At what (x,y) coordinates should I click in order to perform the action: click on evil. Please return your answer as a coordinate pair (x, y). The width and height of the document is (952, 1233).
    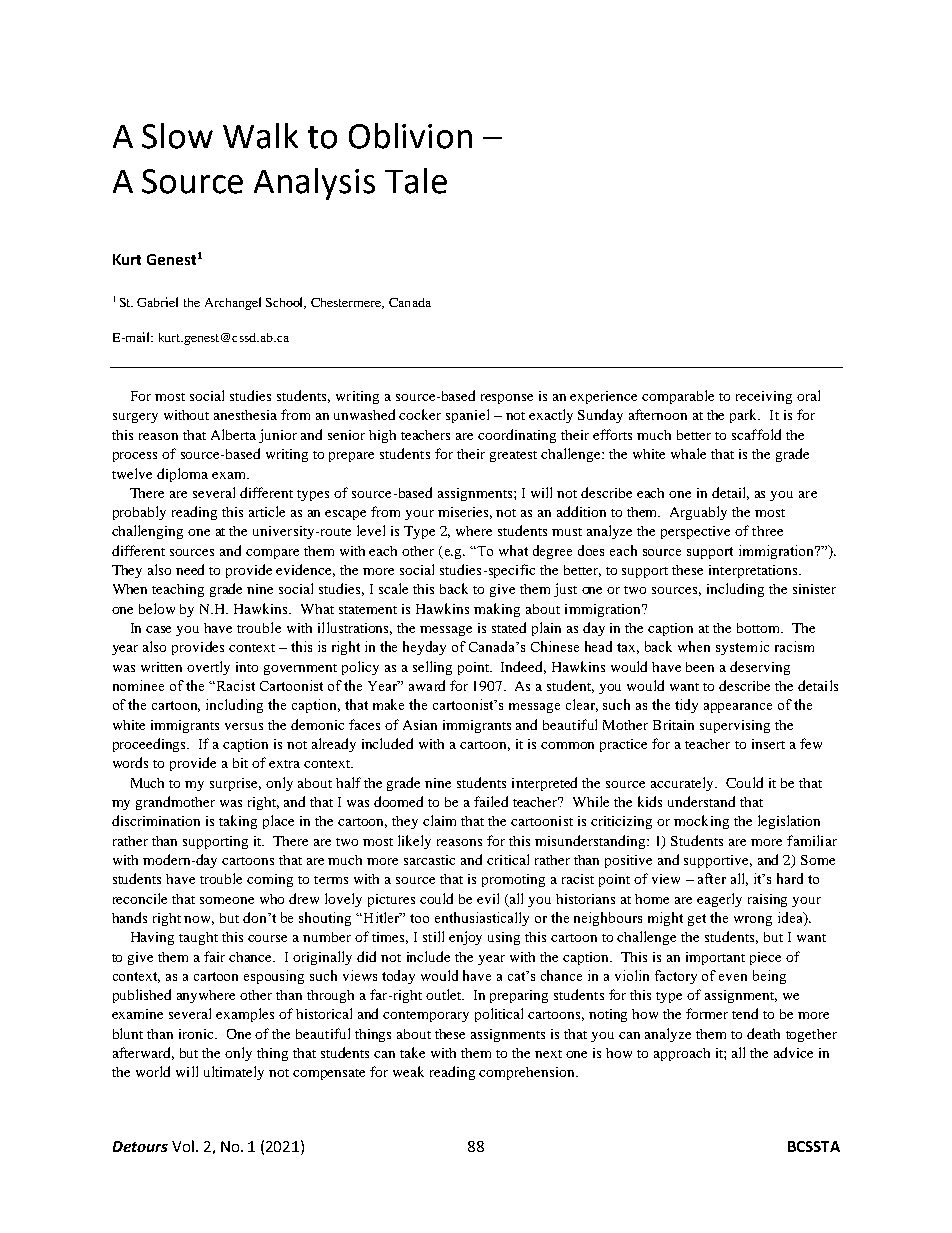
    Looking at the image, I should click on (488, 898).
